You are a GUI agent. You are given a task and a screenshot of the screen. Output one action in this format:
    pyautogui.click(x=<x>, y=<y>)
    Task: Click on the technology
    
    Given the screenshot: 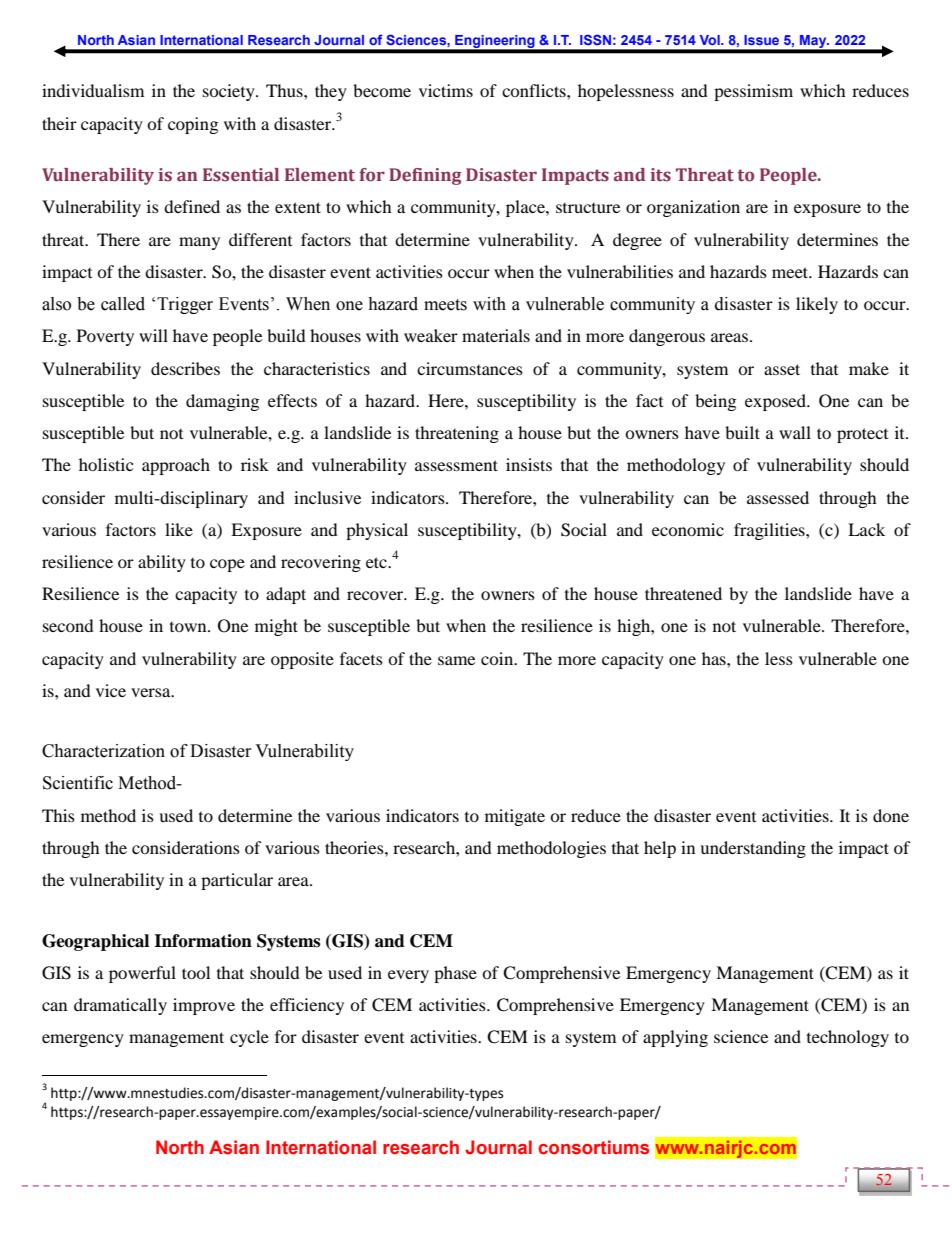 What is the action you would take?
    pyautogui.click(x=848, y=1038)
